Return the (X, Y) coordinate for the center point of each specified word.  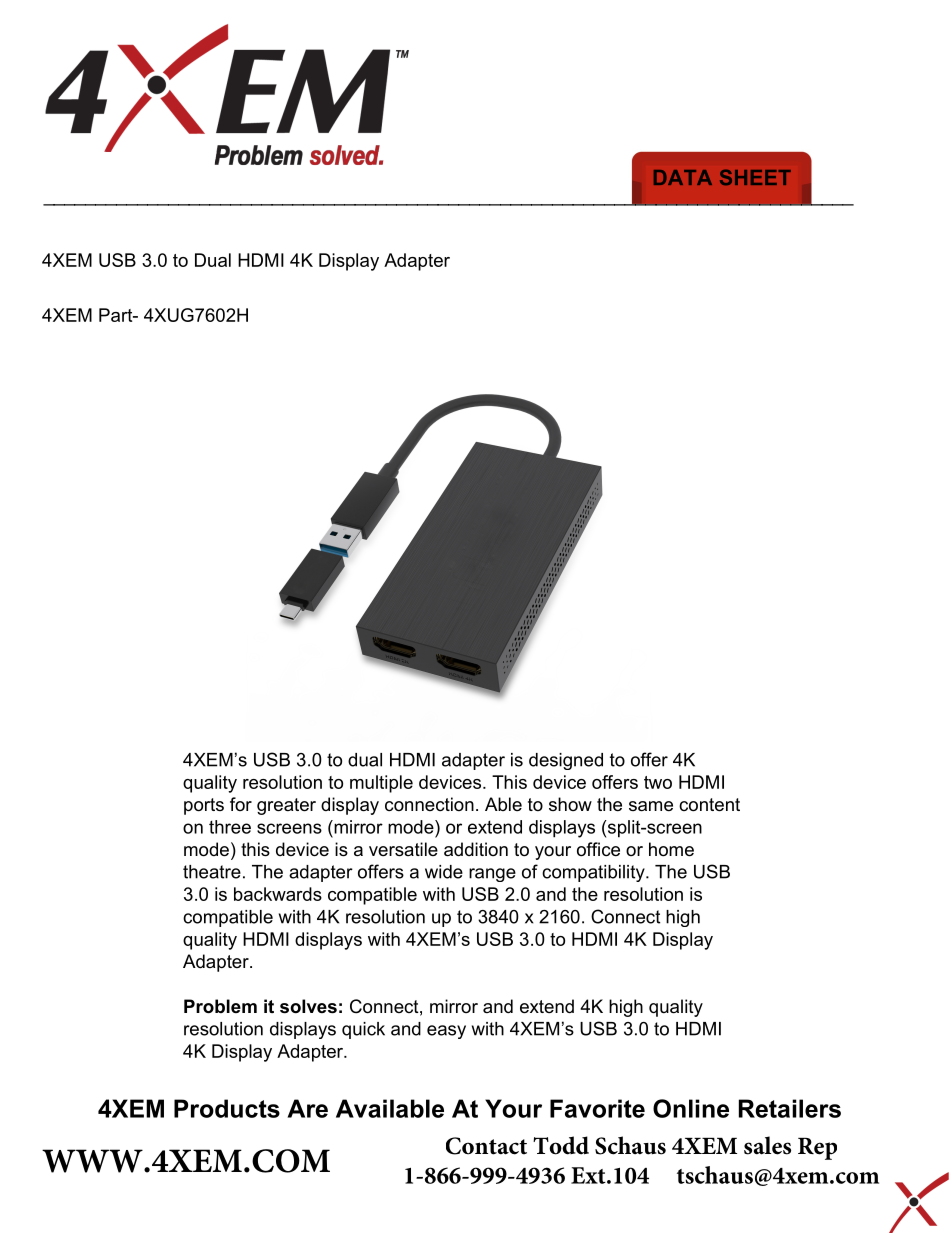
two (658, 782)
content (709, 805)
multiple (381, 784)
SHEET (755, 177)
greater (286, 806)
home (671, 849)
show (570, 804)
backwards (278, 894)
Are (307, 1108)
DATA (683, 177)
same (651, 806)
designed (566, 761)
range (492, 875)
